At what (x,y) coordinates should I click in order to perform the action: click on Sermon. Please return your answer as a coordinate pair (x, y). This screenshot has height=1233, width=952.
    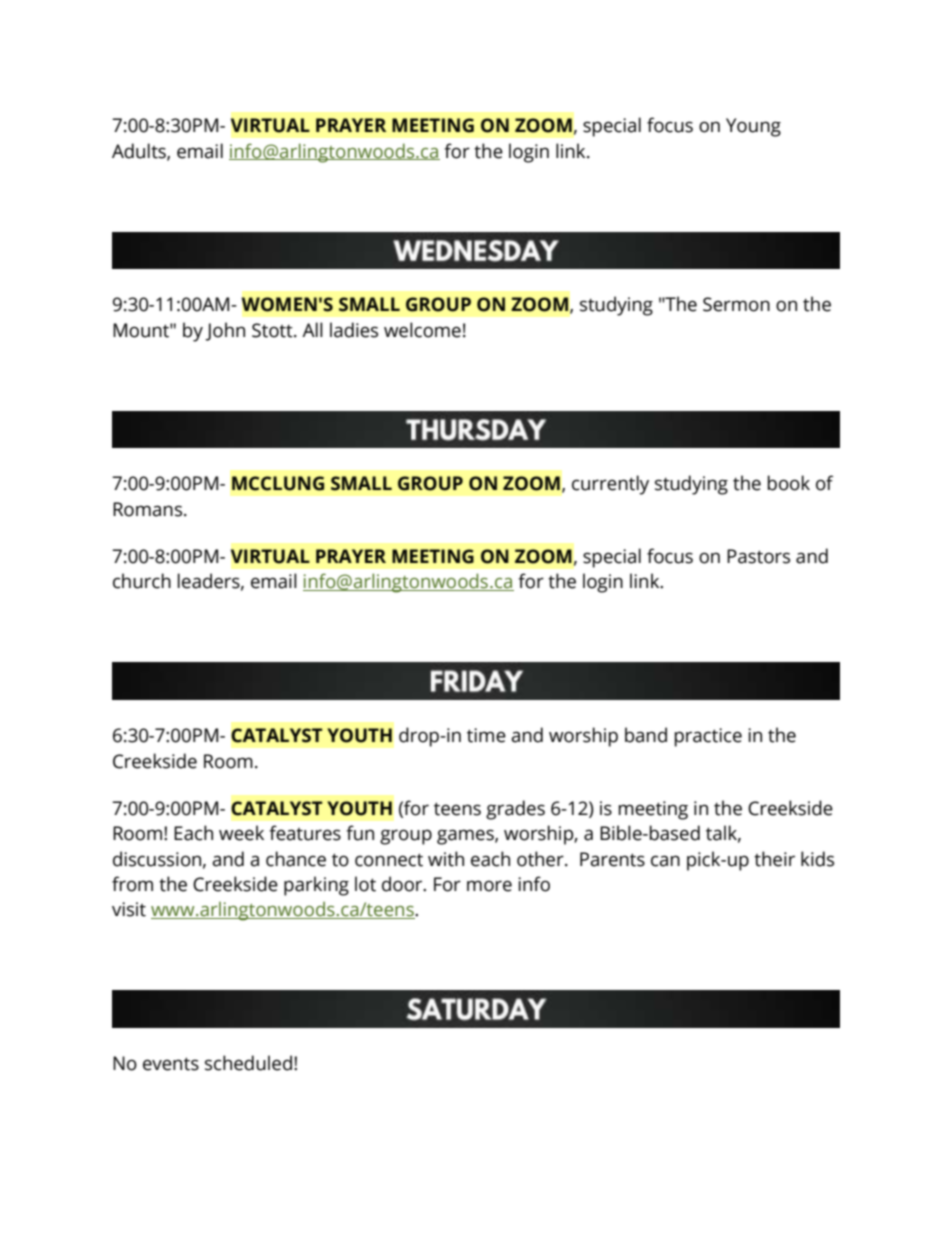
    Looking at the image, I should click on (736, 304).
